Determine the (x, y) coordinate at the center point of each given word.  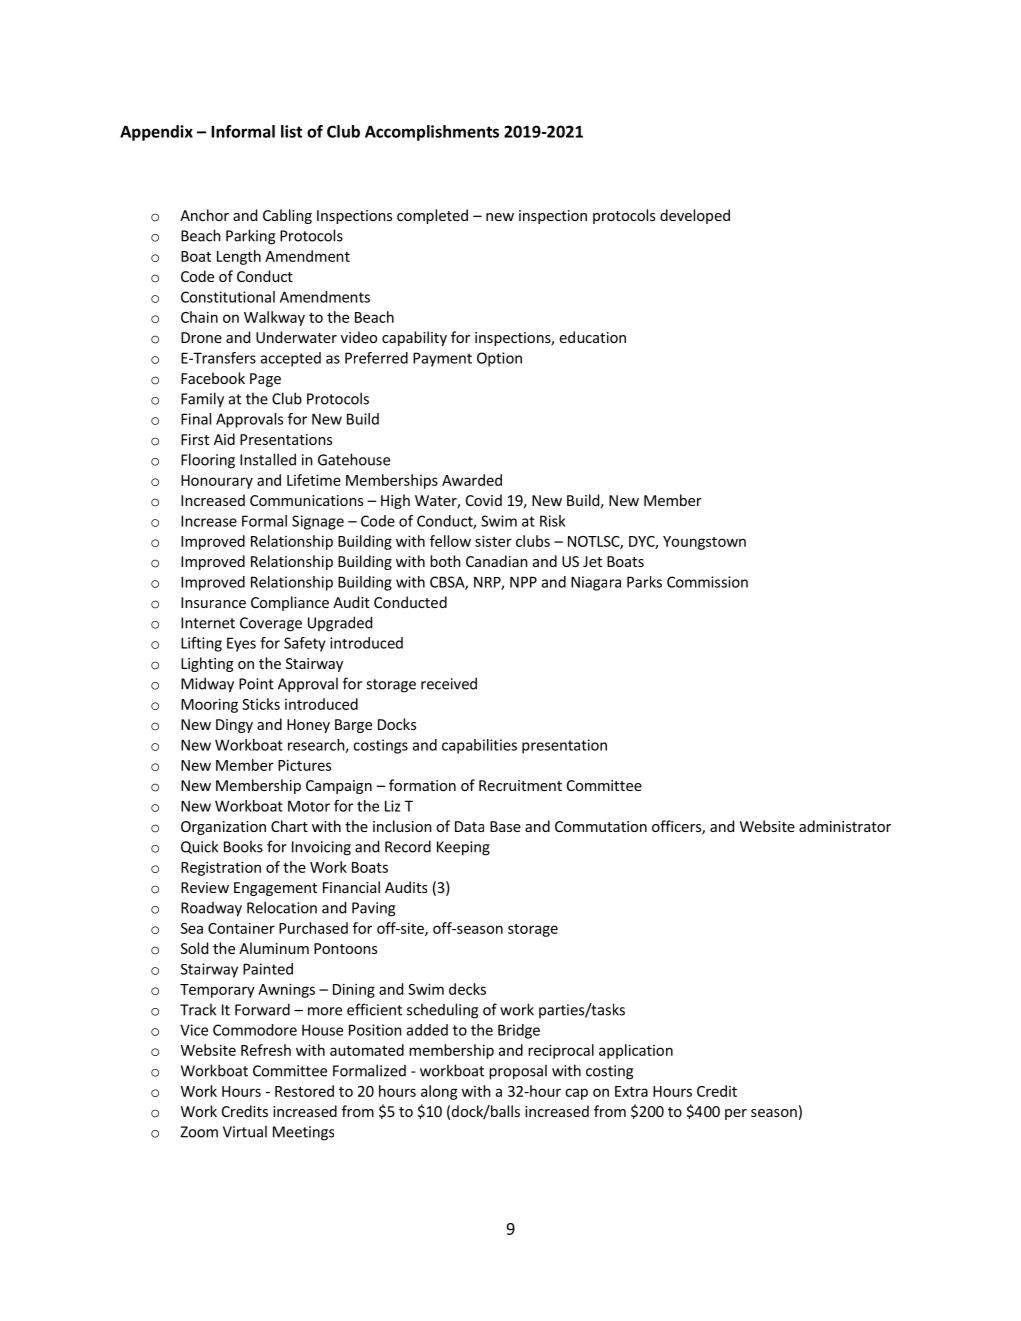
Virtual (245, 1131)
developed (695, 216)
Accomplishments (432, 133)
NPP (523, 582)
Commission (707, 582)
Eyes (241, 644)
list (291, 131)
